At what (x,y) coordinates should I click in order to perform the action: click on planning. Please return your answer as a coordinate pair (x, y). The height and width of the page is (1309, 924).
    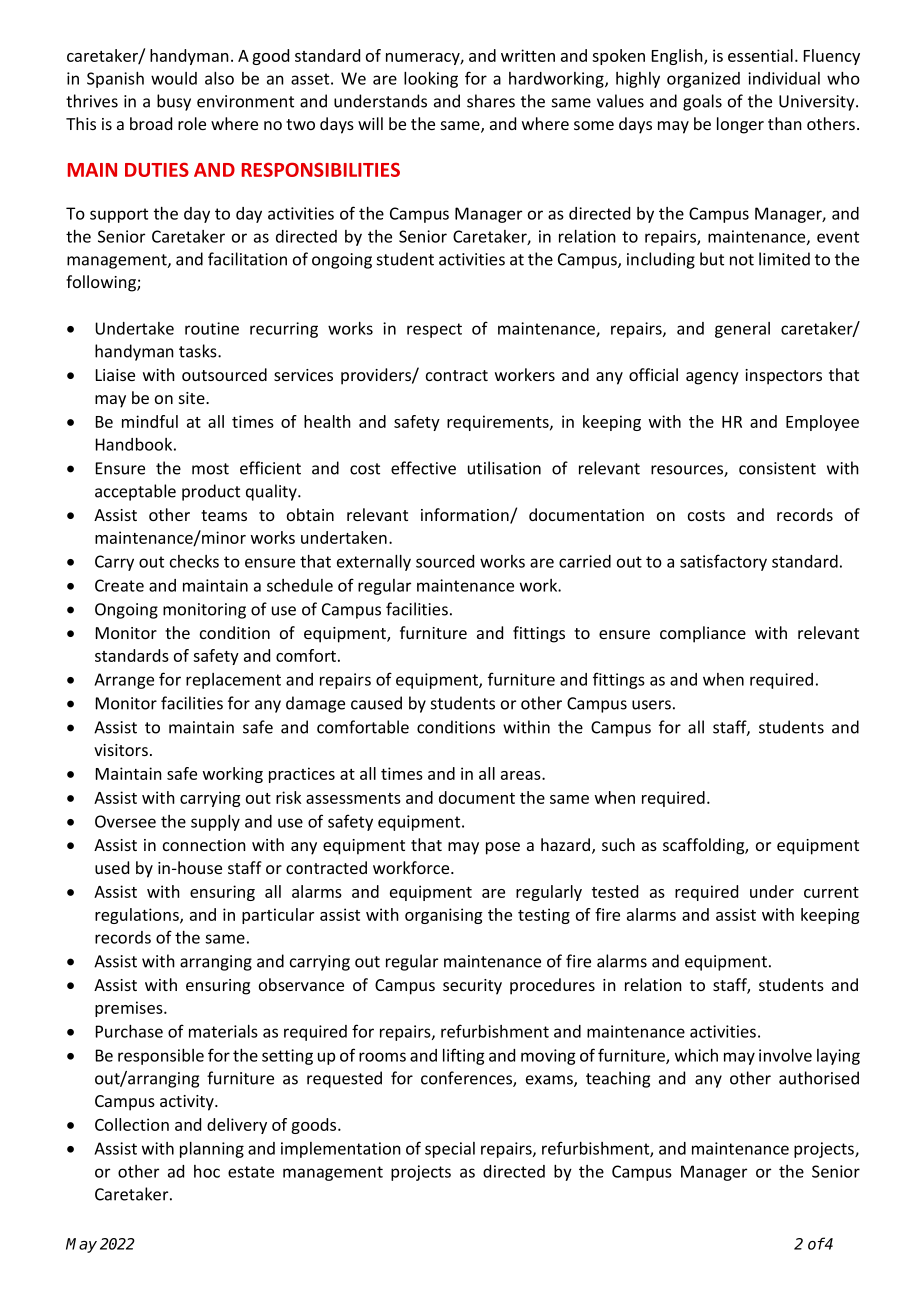
    Looking at the image, I should click on (212, 1150).
